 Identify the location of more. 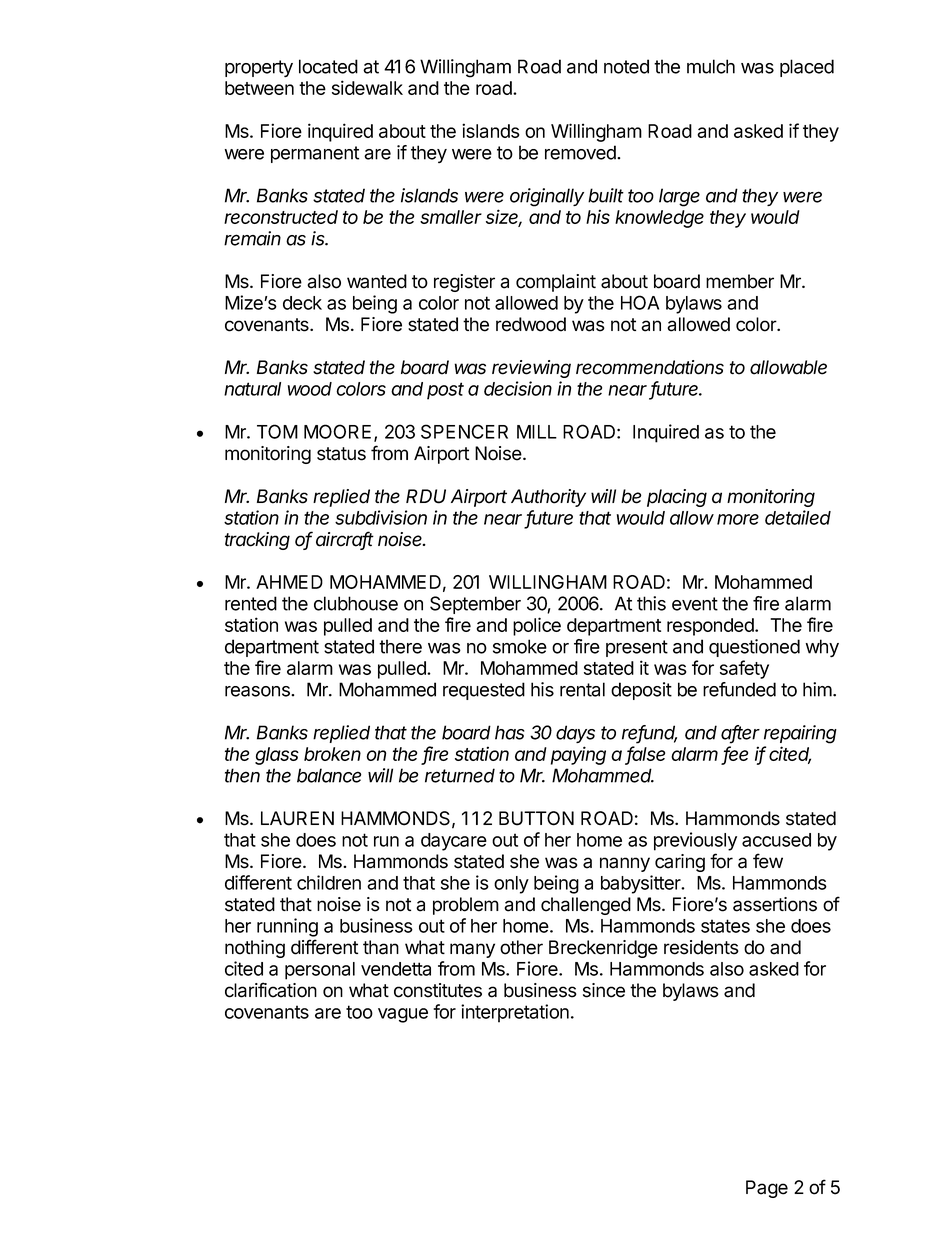
(738, 519).
